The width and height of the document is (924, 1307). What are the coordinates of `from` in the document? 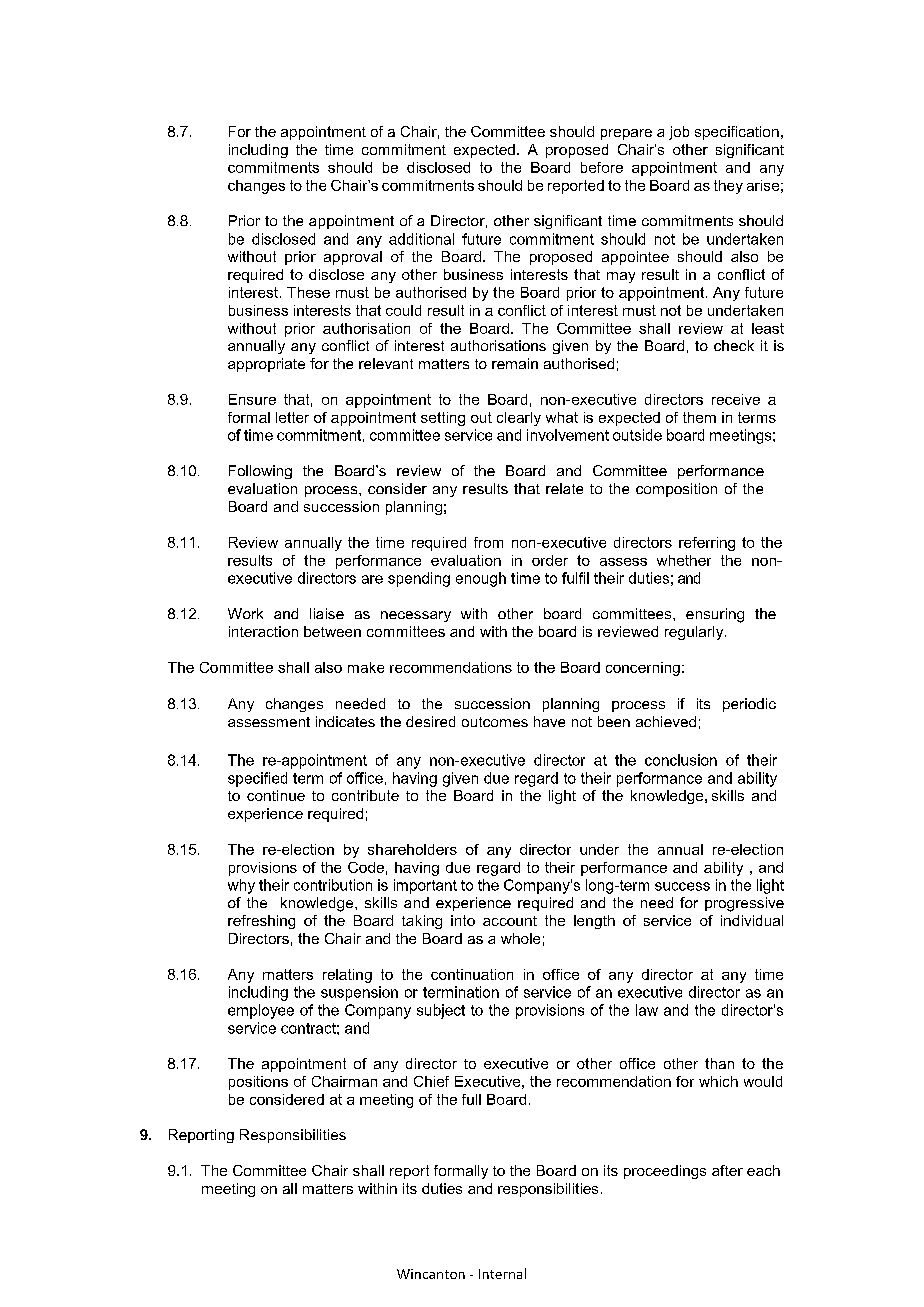 It's located at (488, 542).
